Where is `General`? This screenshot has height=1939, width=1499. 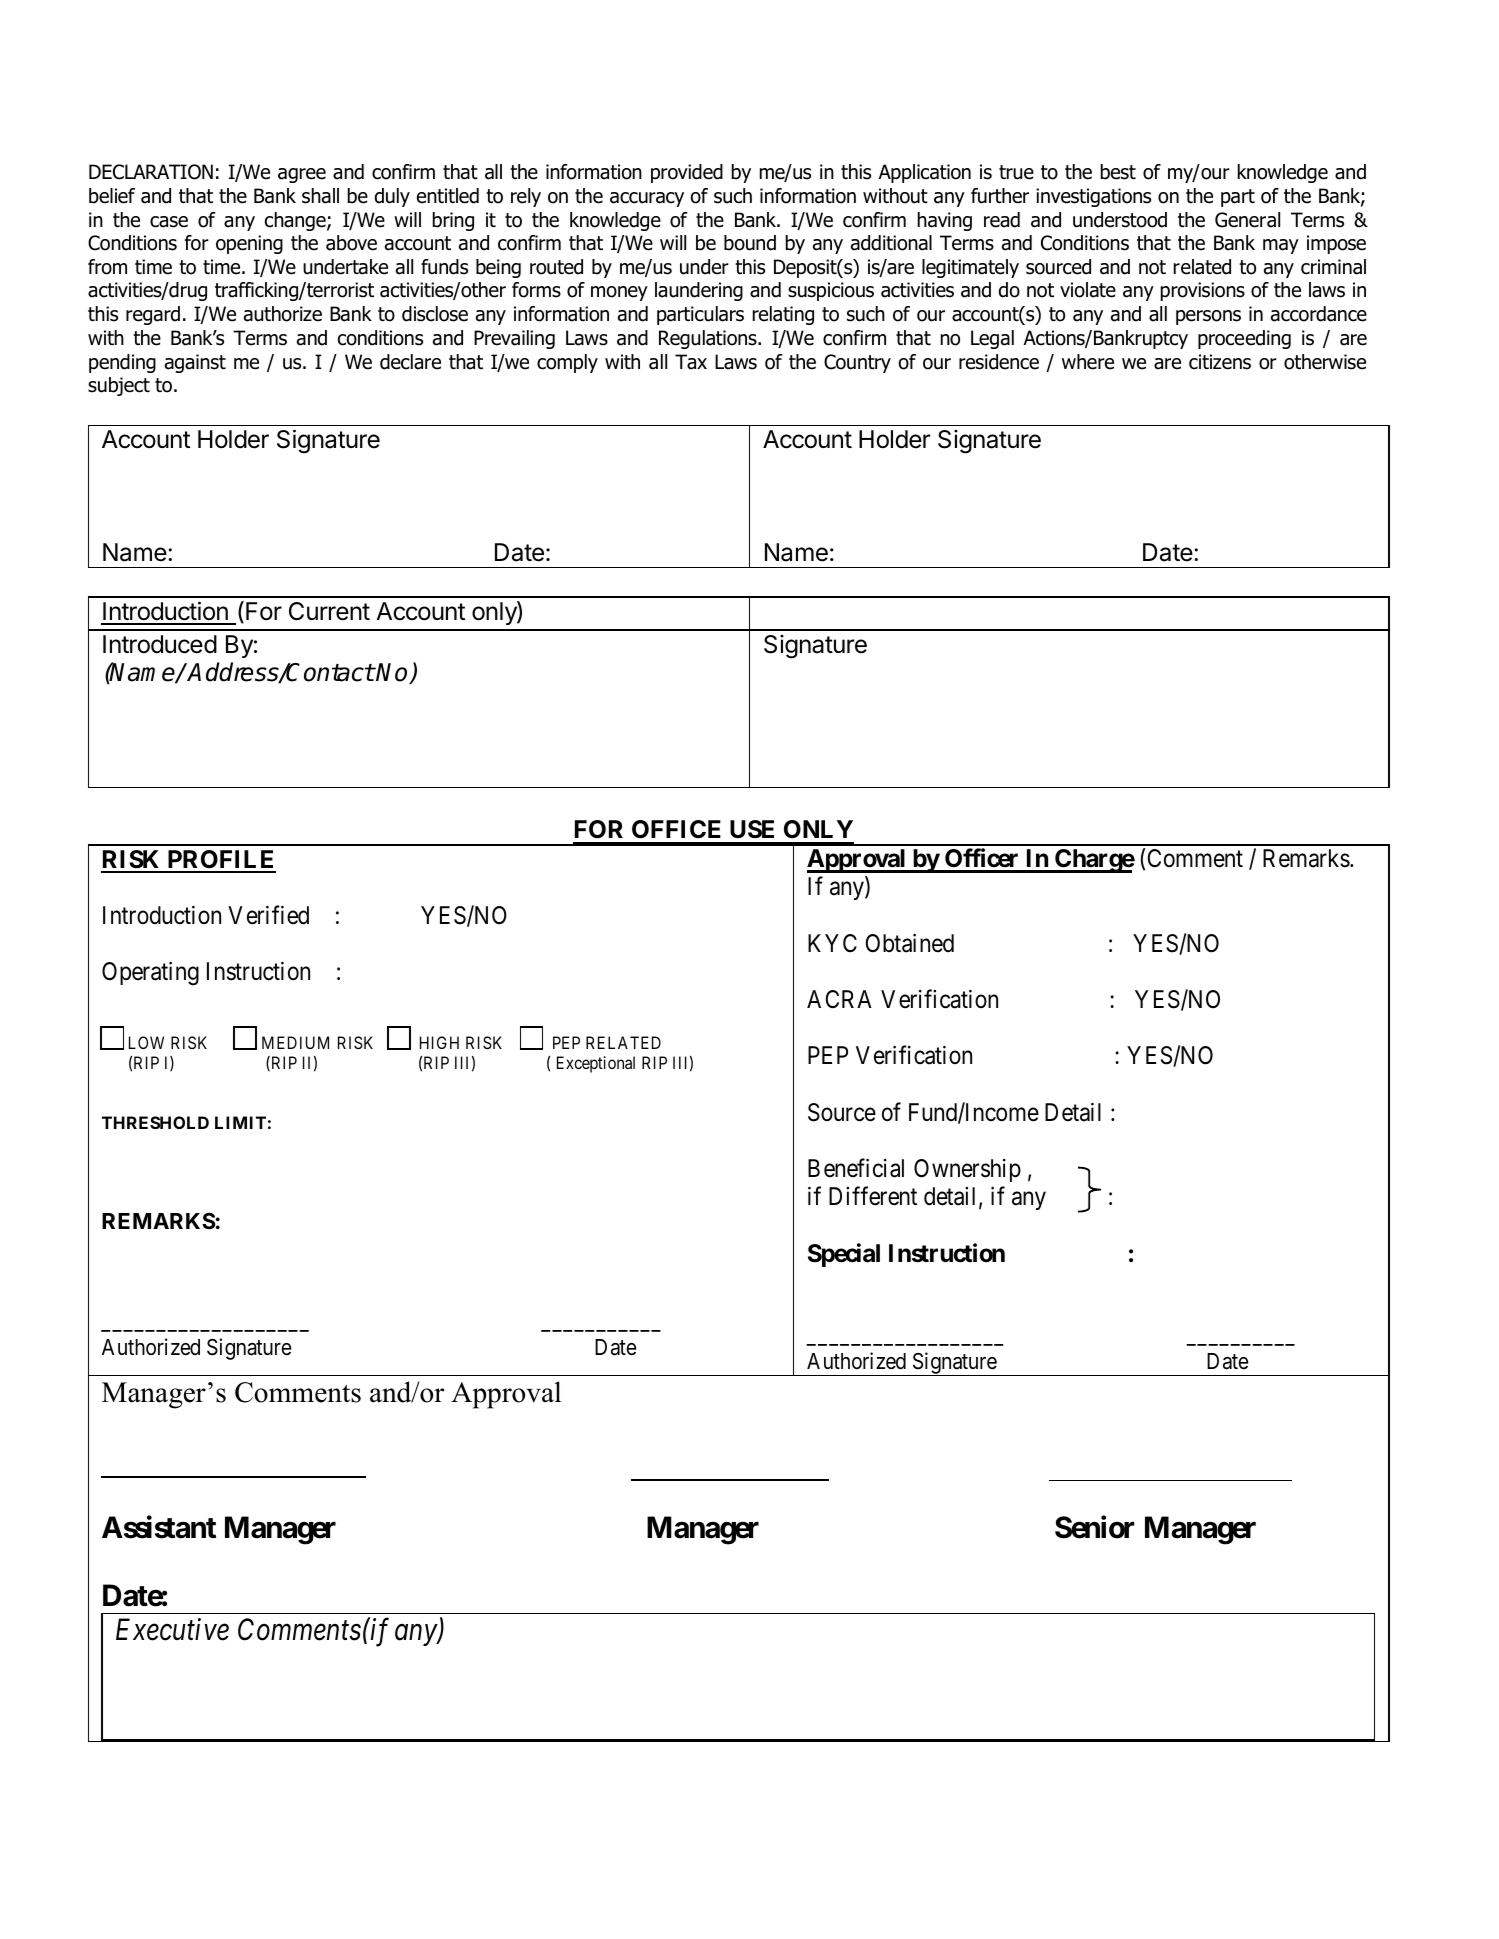
General is located at coordinates (1247, 220).
